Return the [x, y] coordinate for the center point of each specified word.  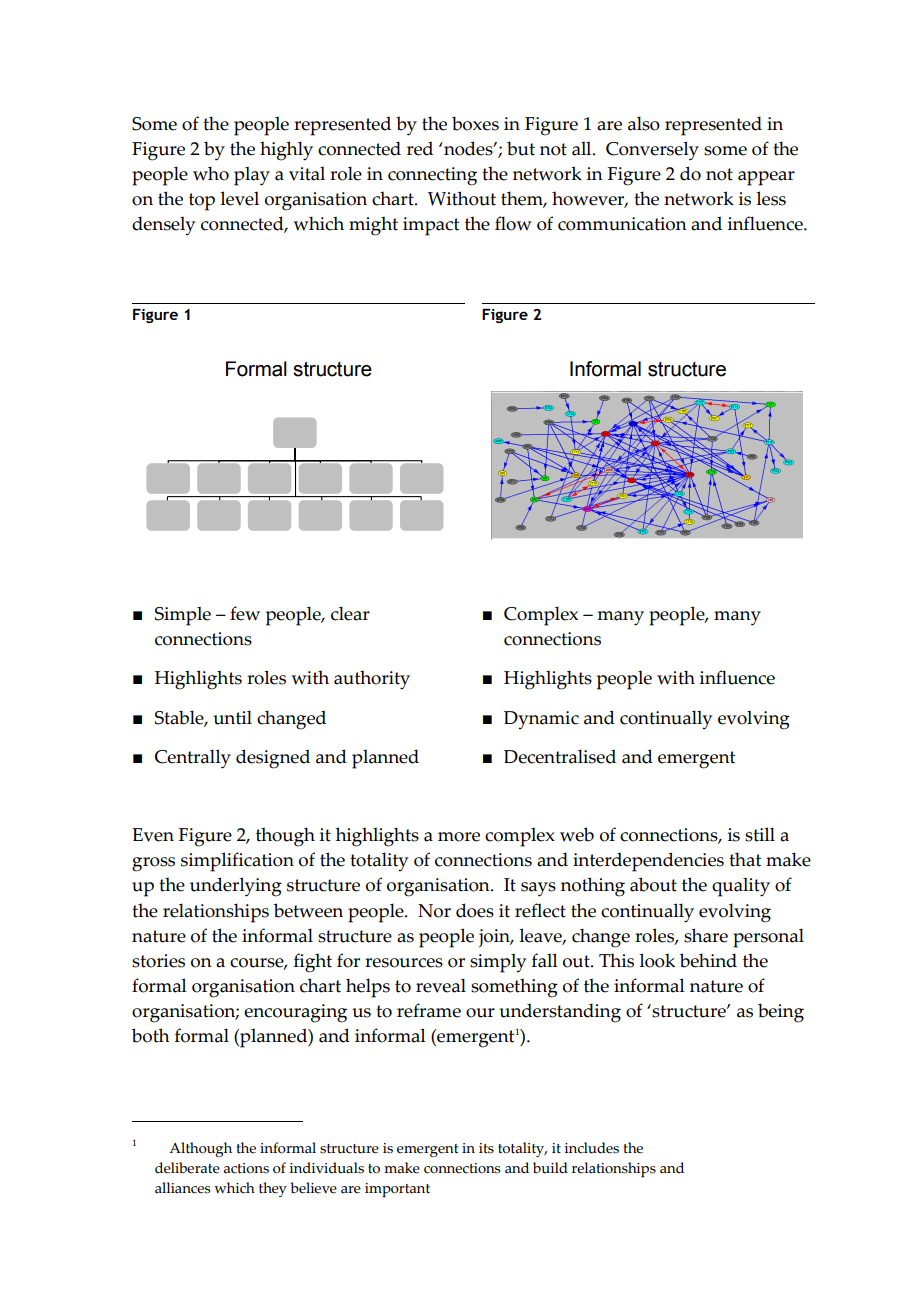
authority [372, 680]
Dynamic [541, 720]
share [706, 935]
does [475, 910]
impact [431, 226]
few [245, 613]
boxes [475, 123]
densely [163, 226]
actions [246, 1168]
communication [622, 224]
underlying [236, 887]
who [211, 173]
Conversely [652, 151]
